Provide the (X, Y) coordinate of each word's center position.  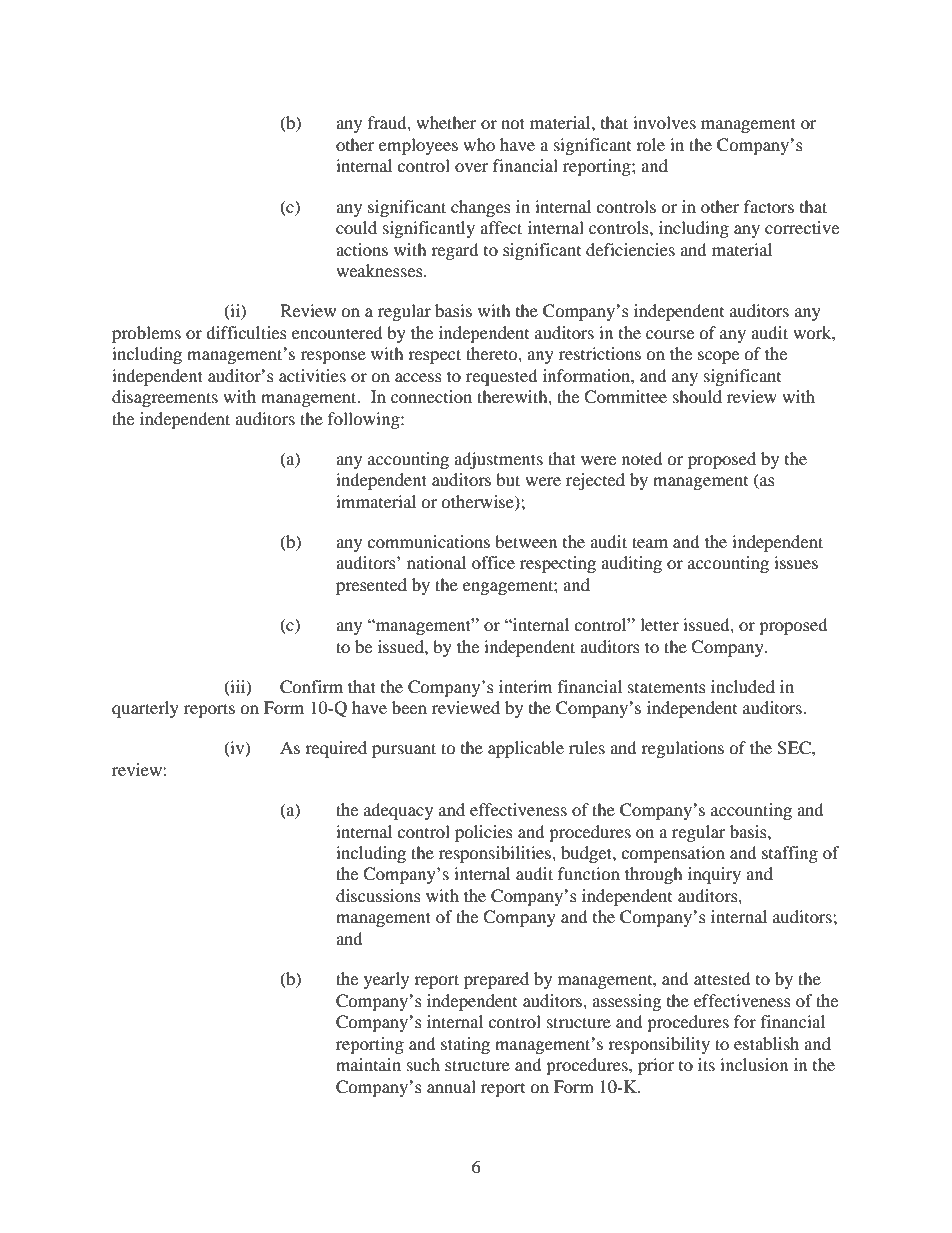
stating (465, 1045)
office (493, 562)
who (479, 144)
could (356, 227)
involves (664, 122)
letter (659, 624)
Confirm (311, 687)
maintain (368, 1064)
